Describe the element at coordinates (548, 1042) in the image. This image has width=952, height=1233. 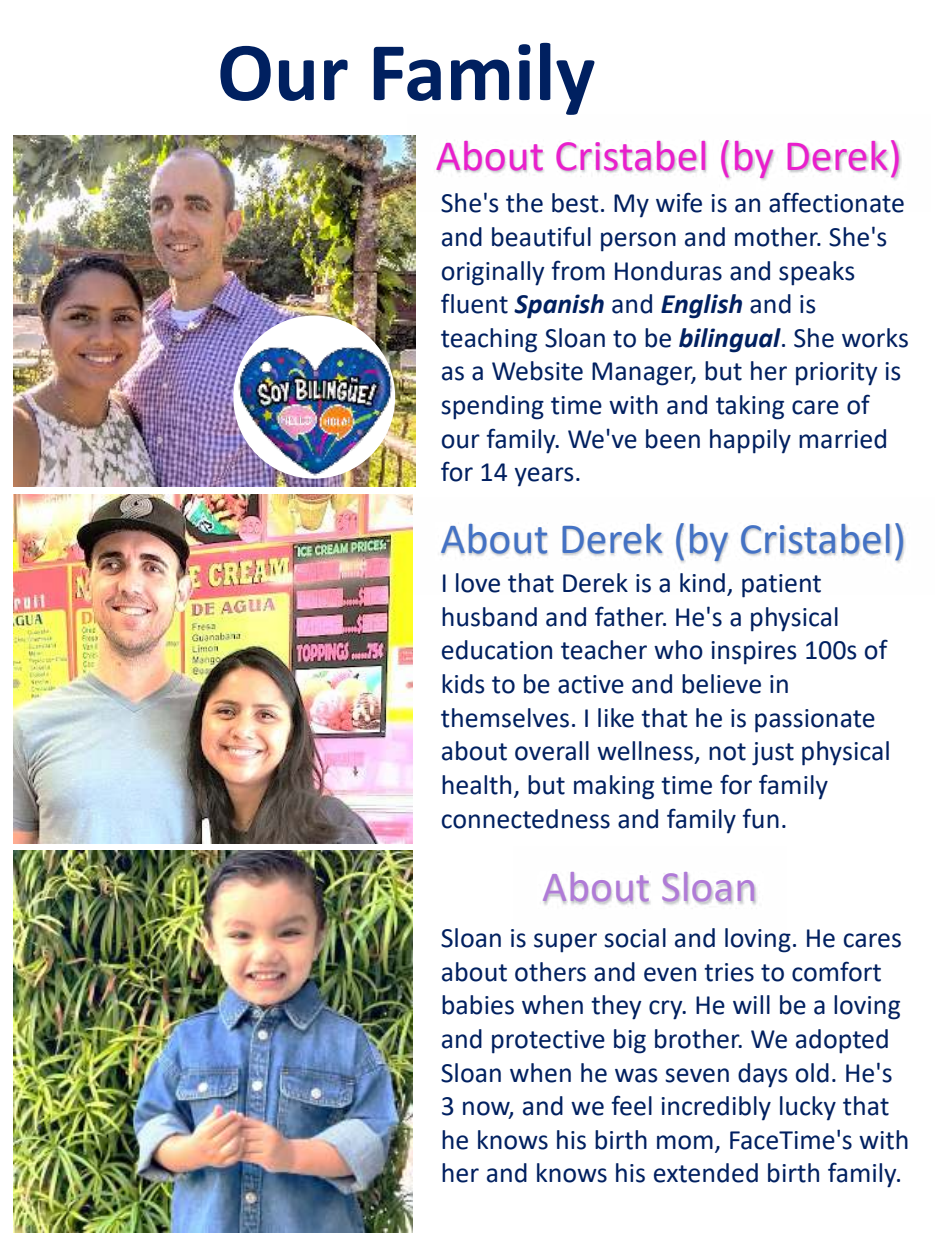
I see `protective` at that location.
